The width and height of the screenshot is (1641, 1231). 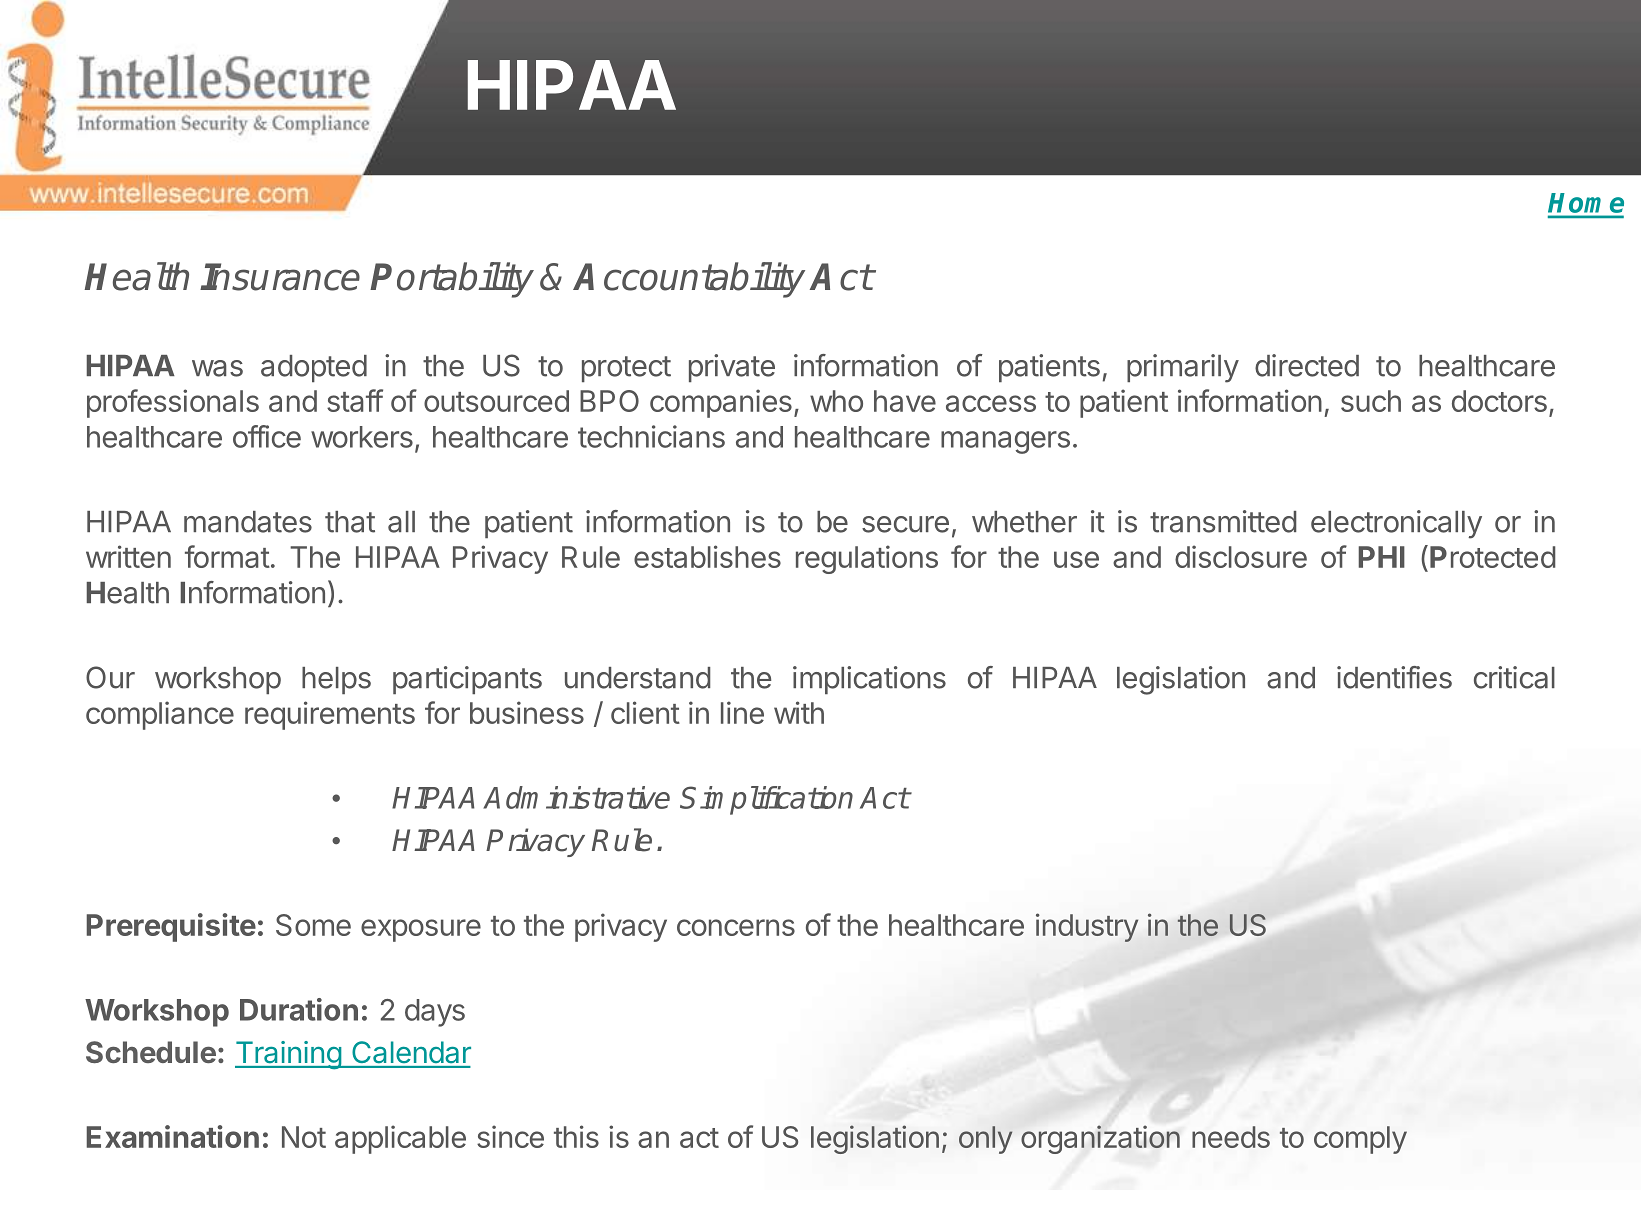 What do you see at coordinates (1396, 524) in the screenshot?
I see `electronically` at bounding box center [1396, 524].
